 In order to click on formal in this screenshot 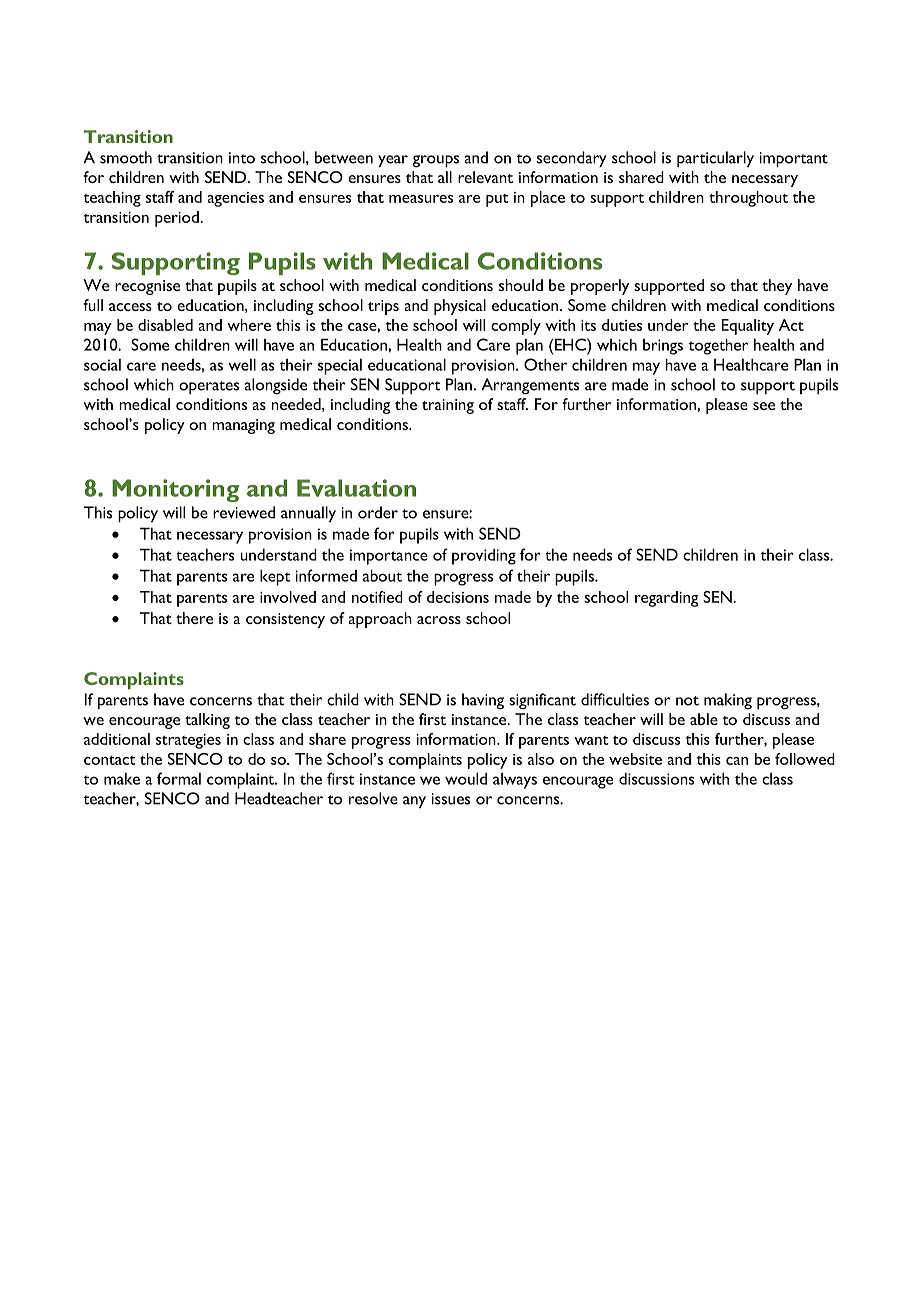, I will do `click(179, 778)`.
